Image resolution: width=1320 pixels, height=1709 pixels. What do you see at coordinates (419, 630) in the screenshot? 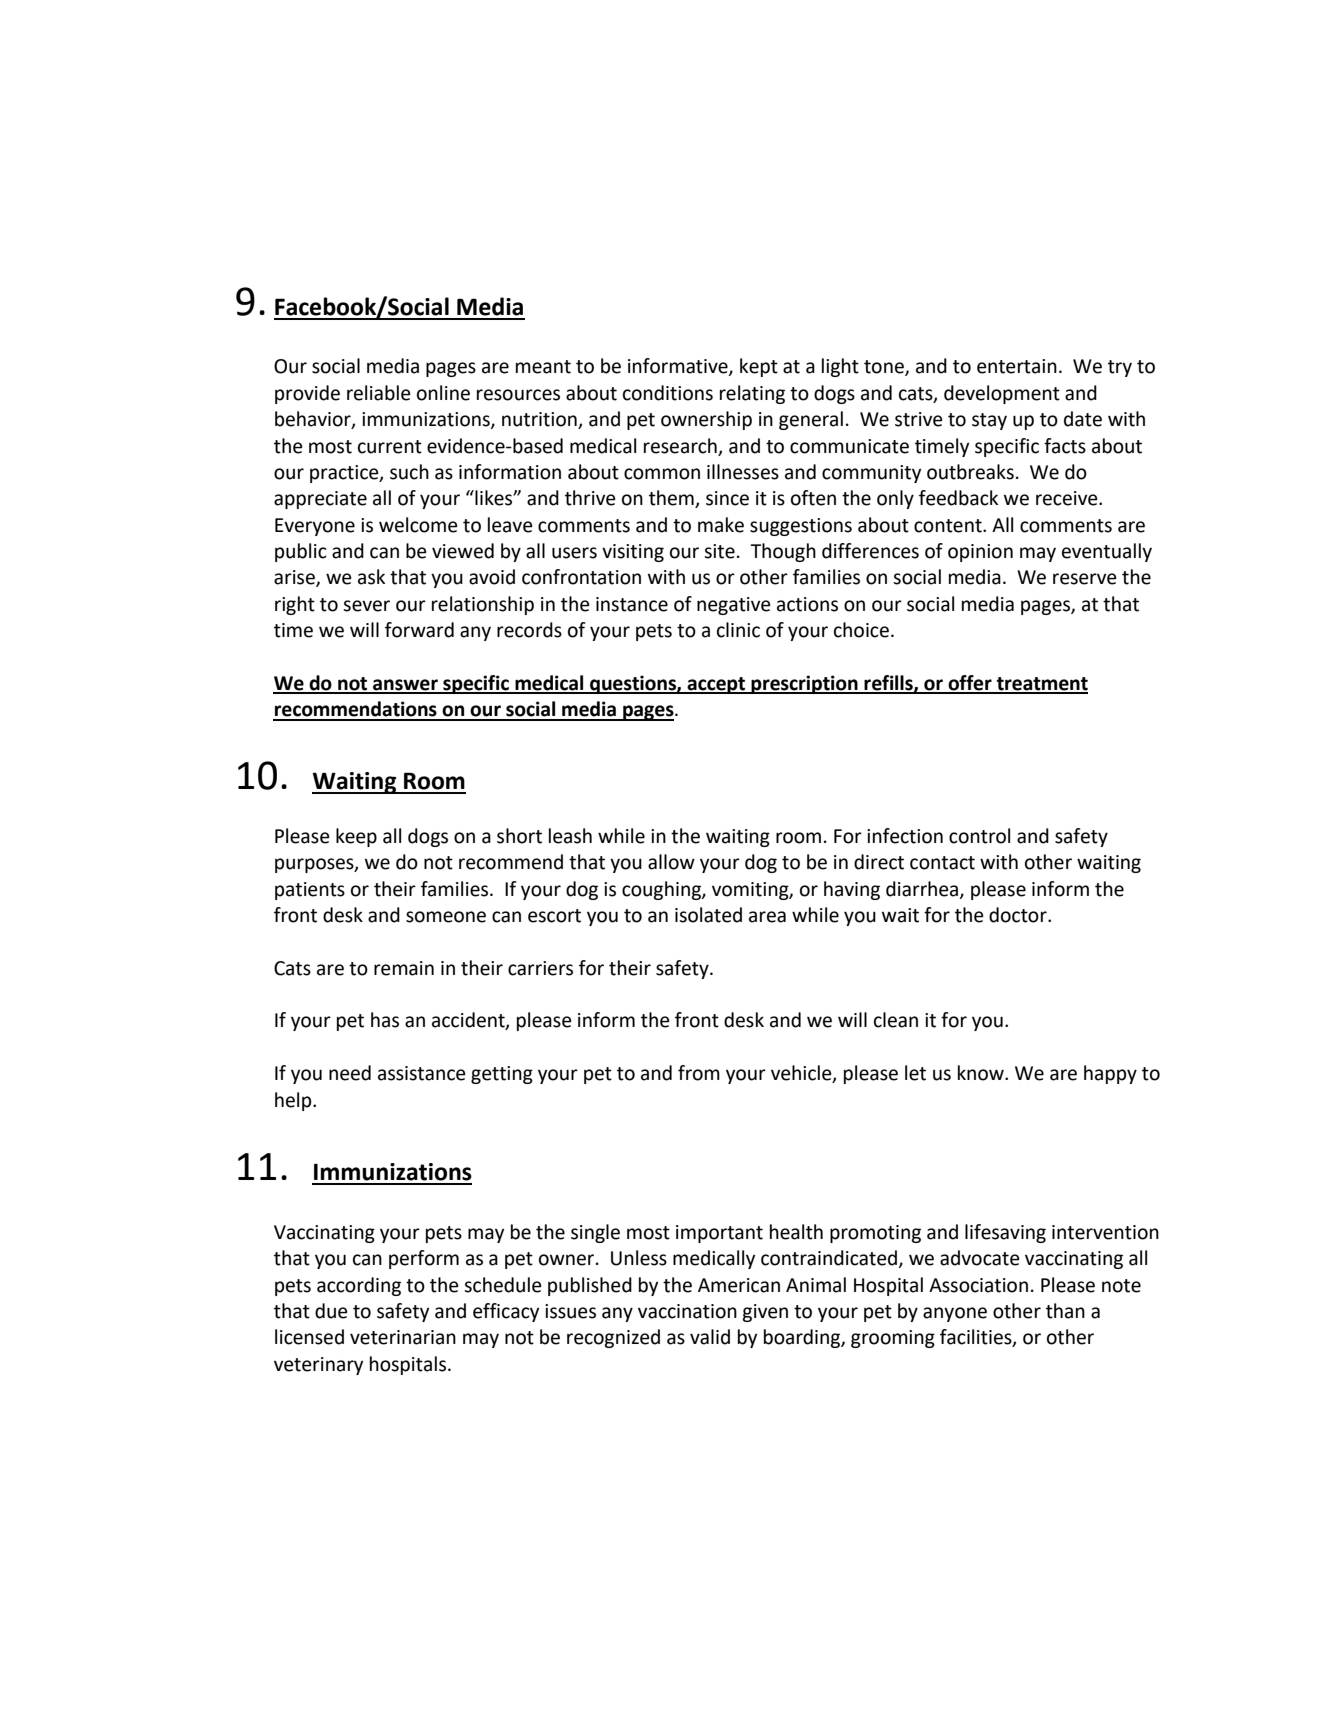
I see `forward` at bounding box center [419, 630].
